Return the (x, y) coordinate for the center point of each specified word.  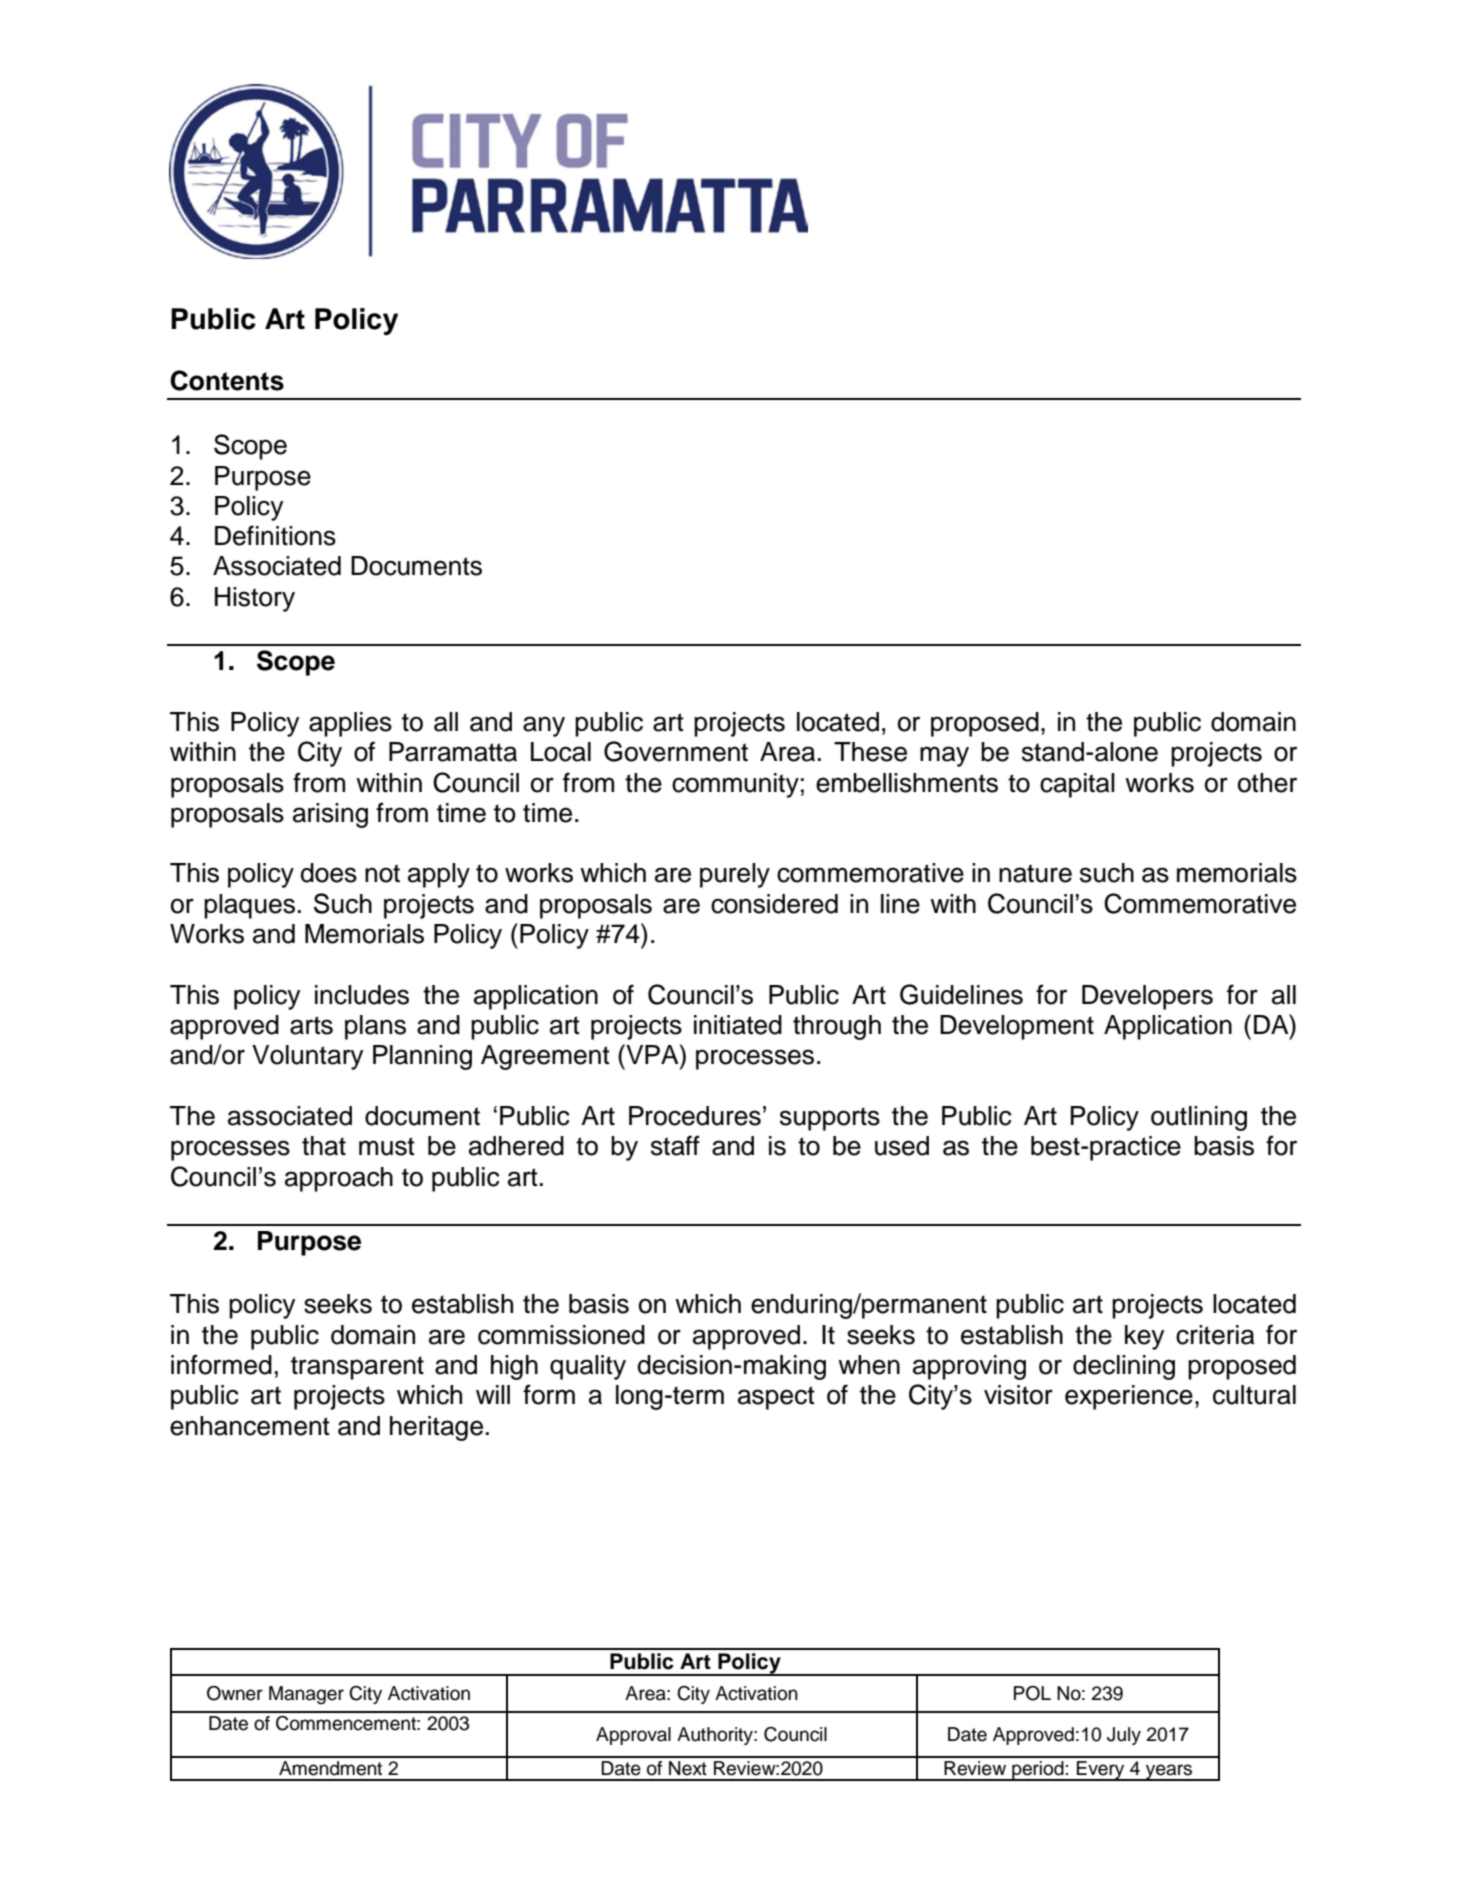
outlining (1199, 1118)
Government (676, 751)
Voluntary (307, 1057)
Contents (227, 380)
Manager (306, 1695)
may (944, 756)
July (1124, 1736)
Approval (633, 1736)
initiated (738, 1025)
